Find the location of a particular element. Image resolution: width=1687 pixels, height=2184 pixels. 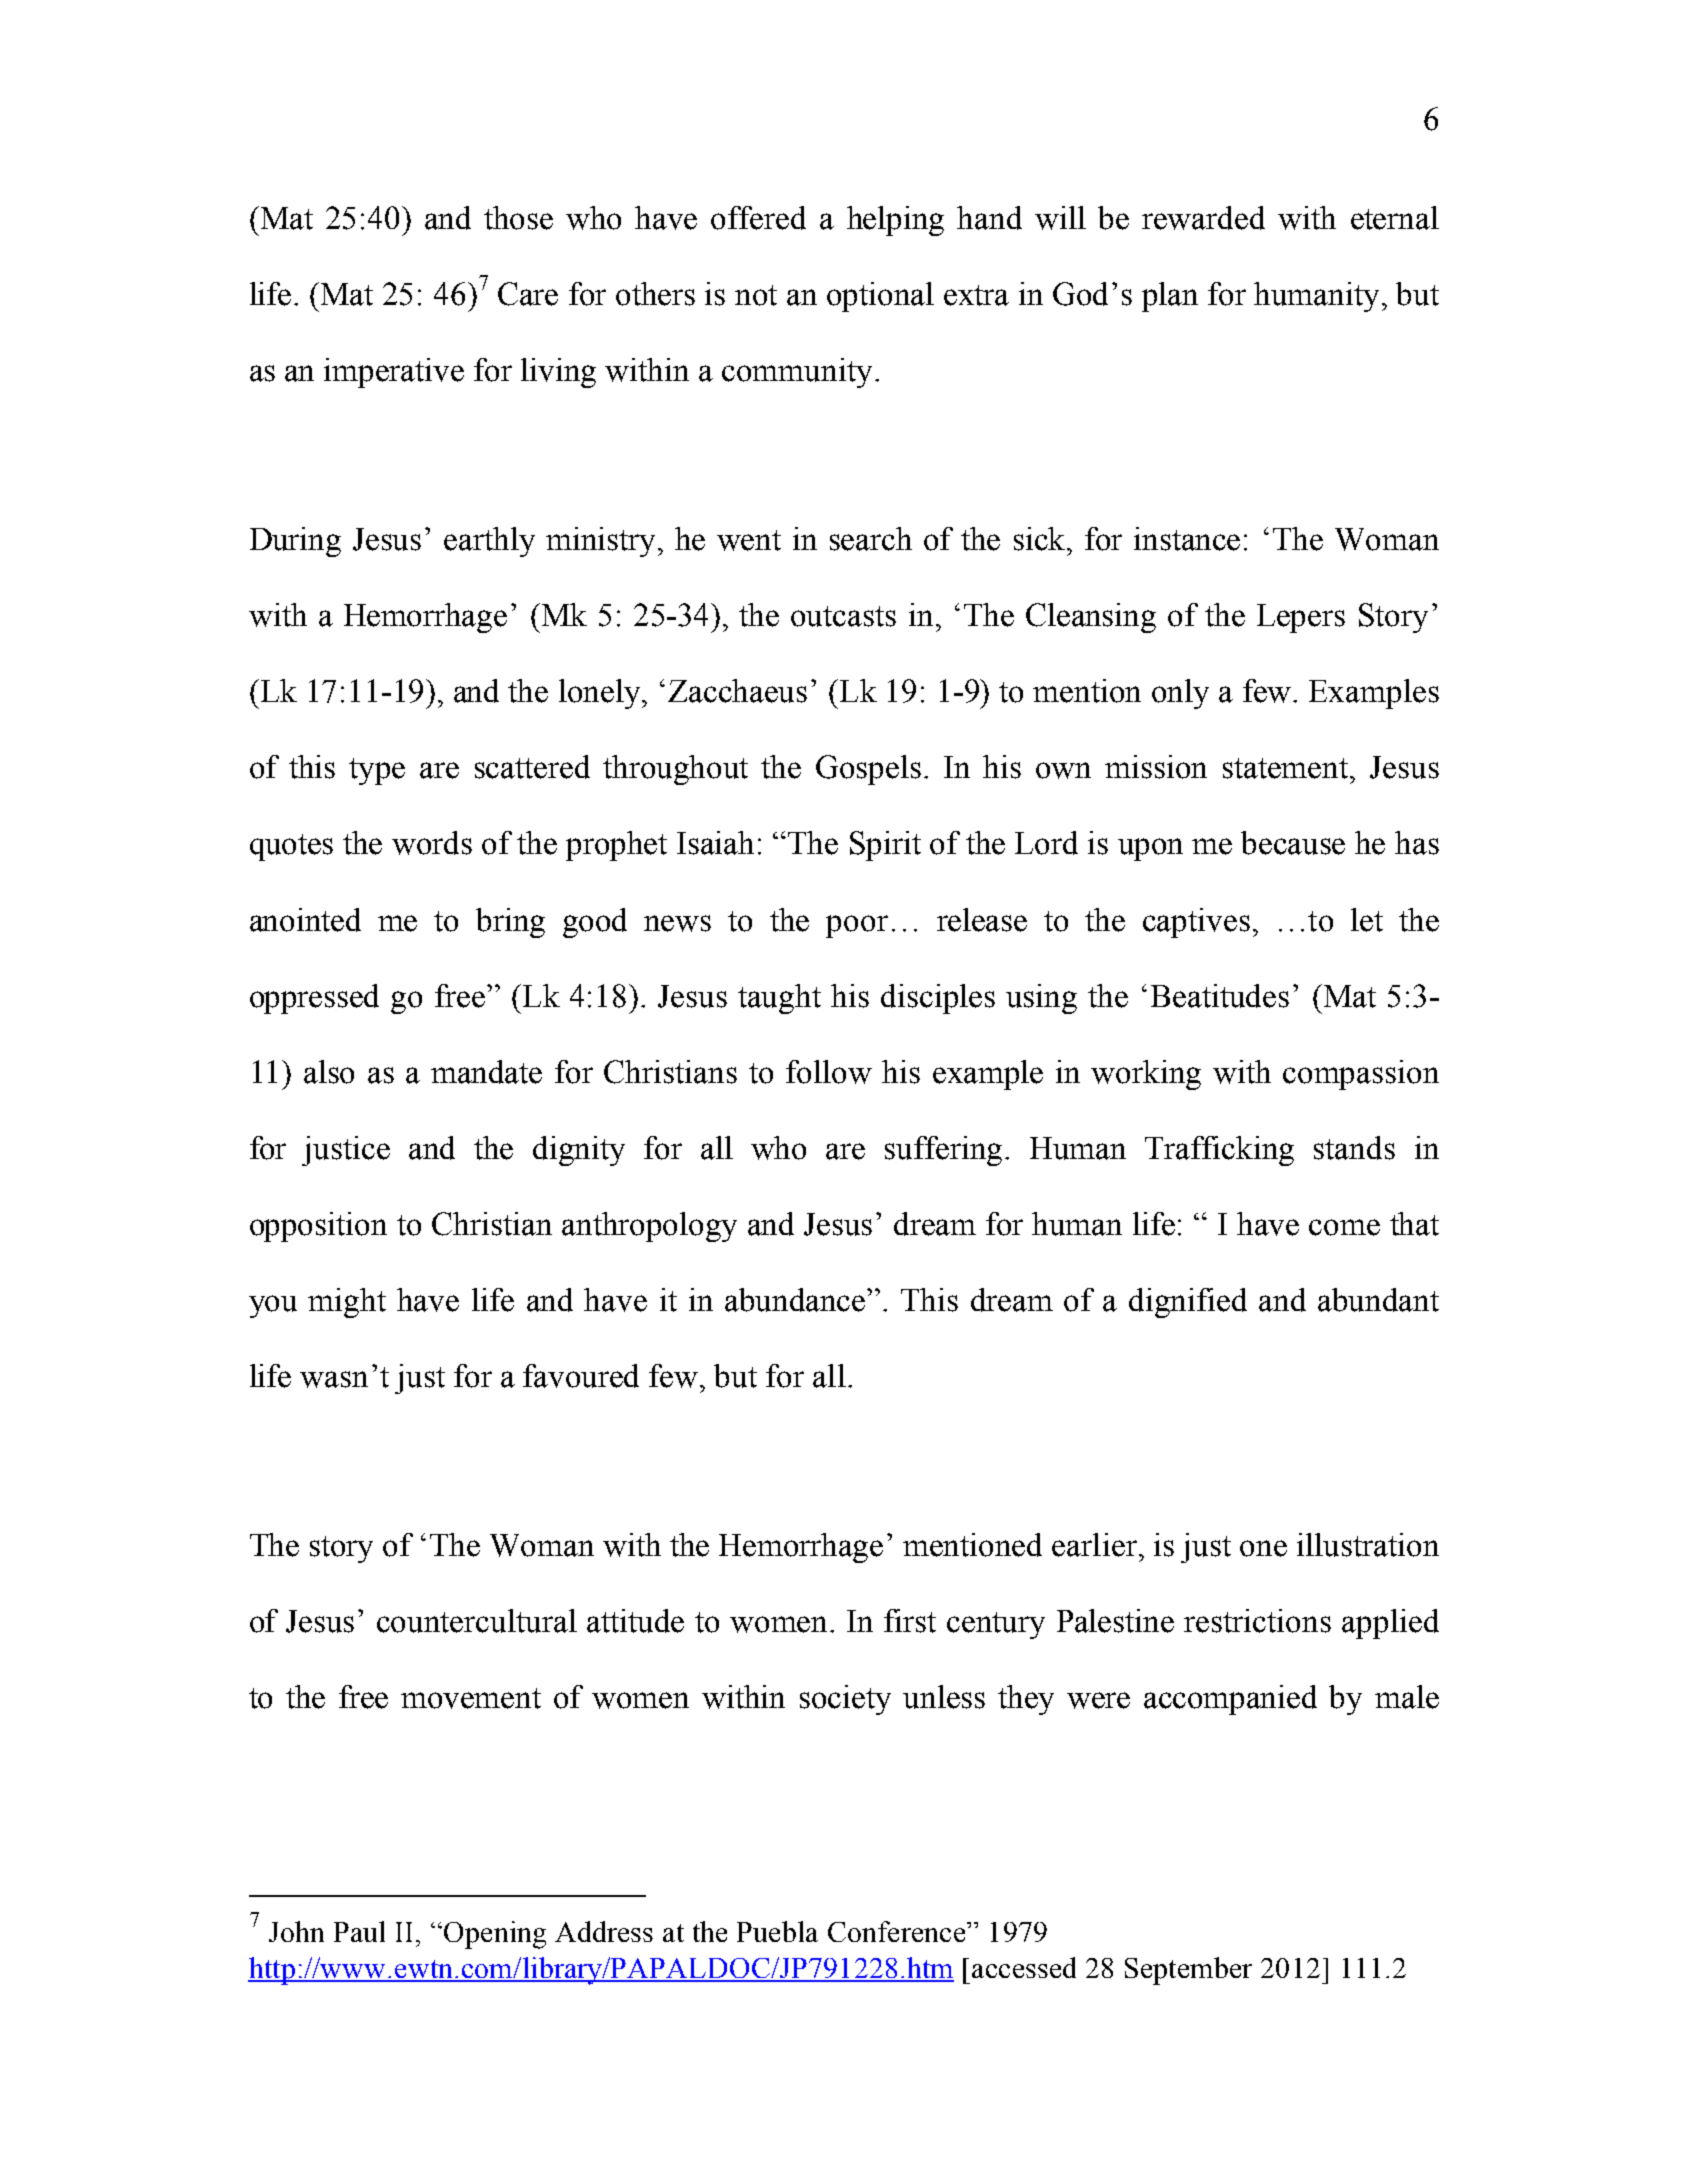

Lepers is located at coordinates (1301, 618).
